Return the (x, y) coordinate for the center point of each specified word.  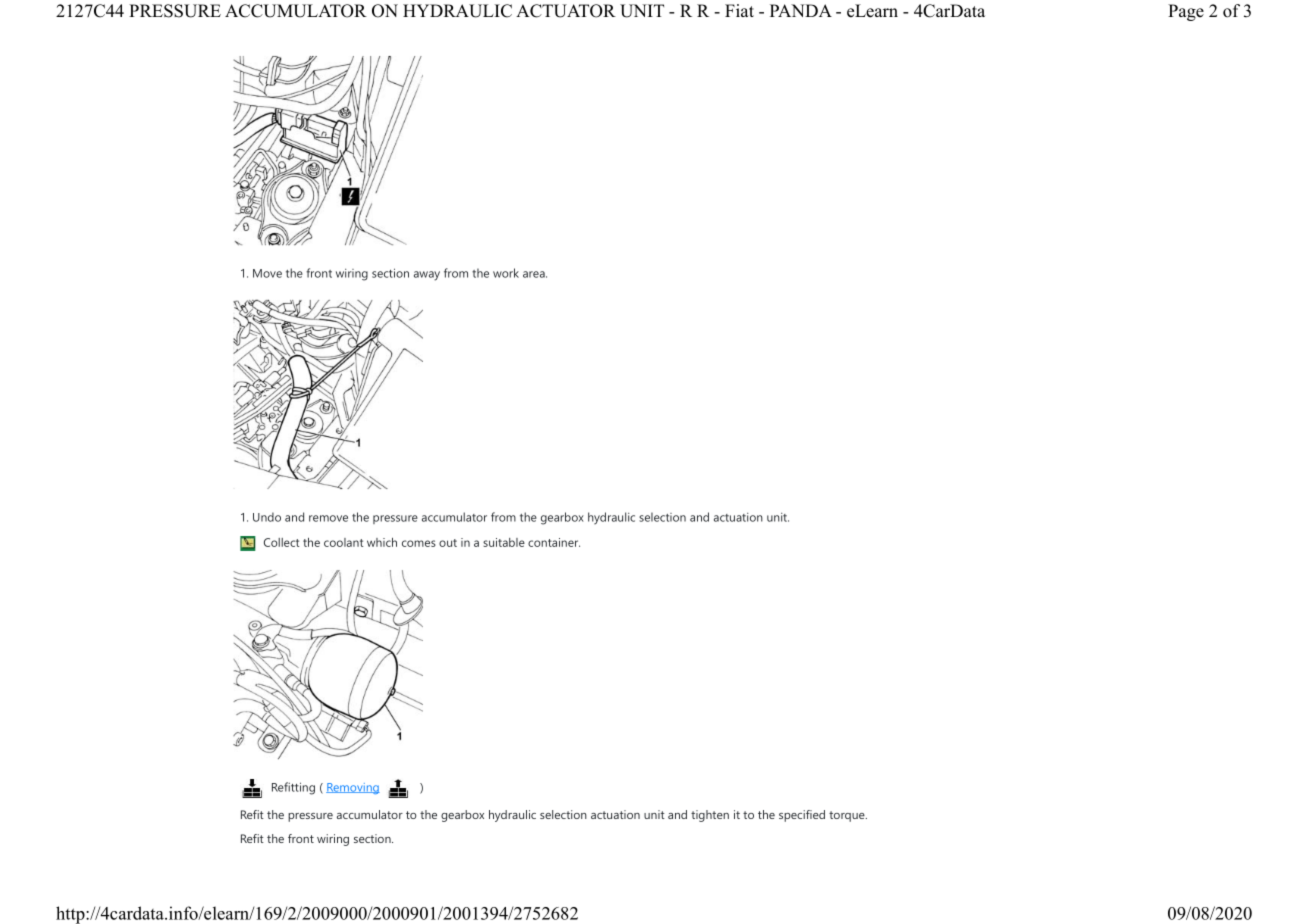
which (382, 542)
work (506, 273)
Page (1186, 12)
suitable (504, 542)
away (427, 276)
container (554, 542)
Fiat (739, 10)
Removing (353, 788)
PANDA (801, 10)
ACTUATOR (566, 11)
